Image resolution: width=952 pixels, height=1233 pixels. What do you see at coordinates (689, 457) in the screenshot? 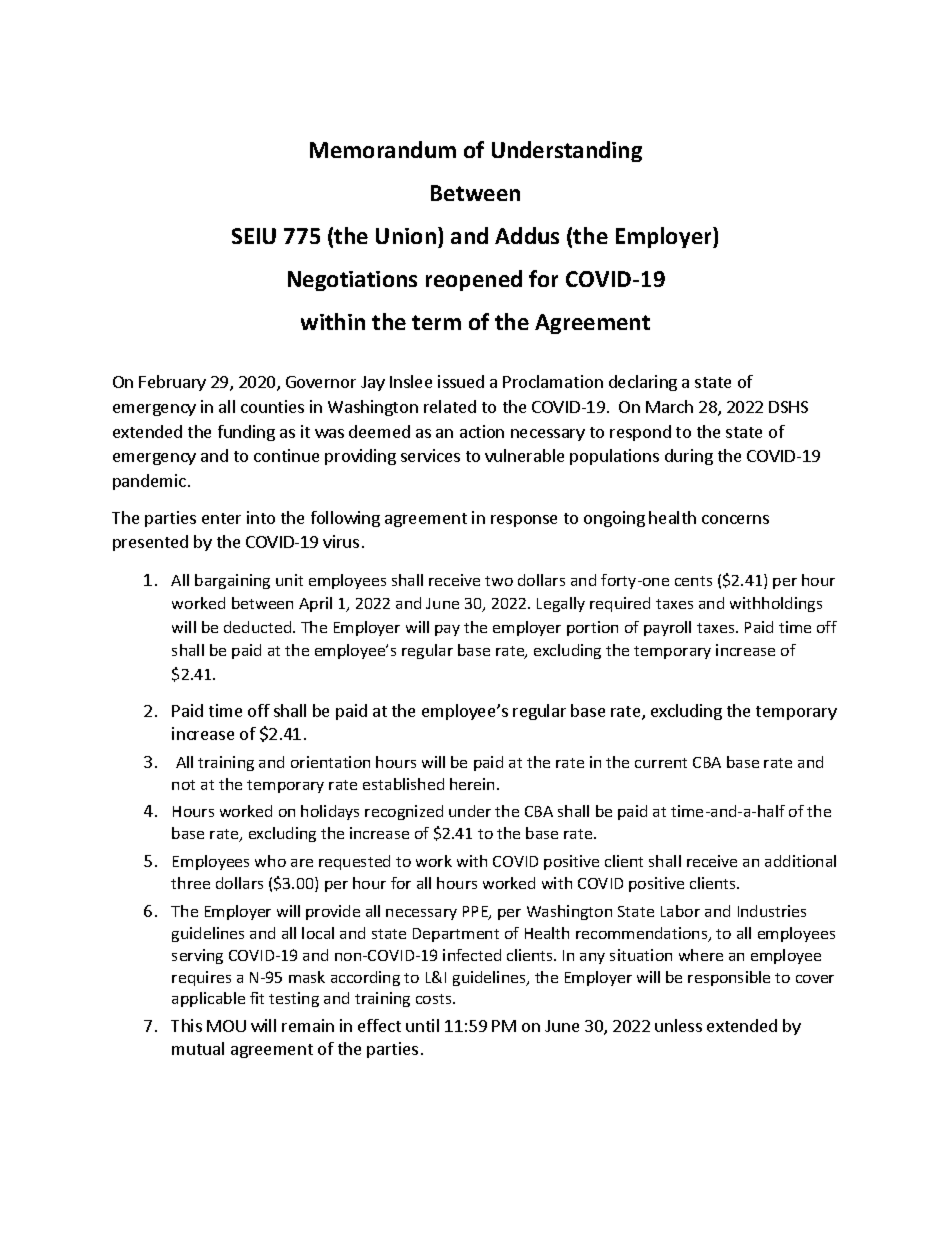
I see `during` at bounding box center [689, 457].
